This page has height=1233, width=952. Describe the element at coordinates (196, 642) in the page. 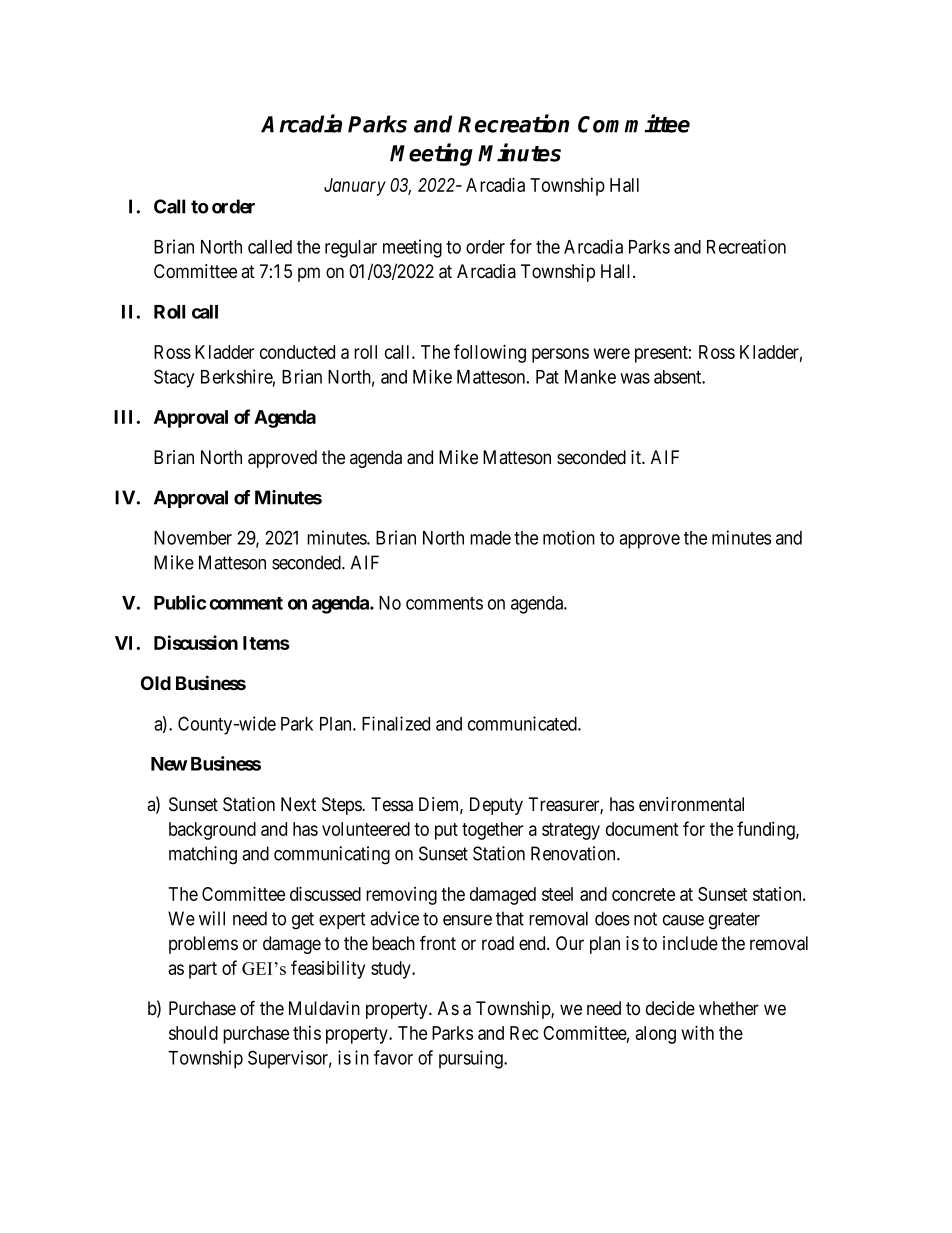

I see `Discussion` at that location.
